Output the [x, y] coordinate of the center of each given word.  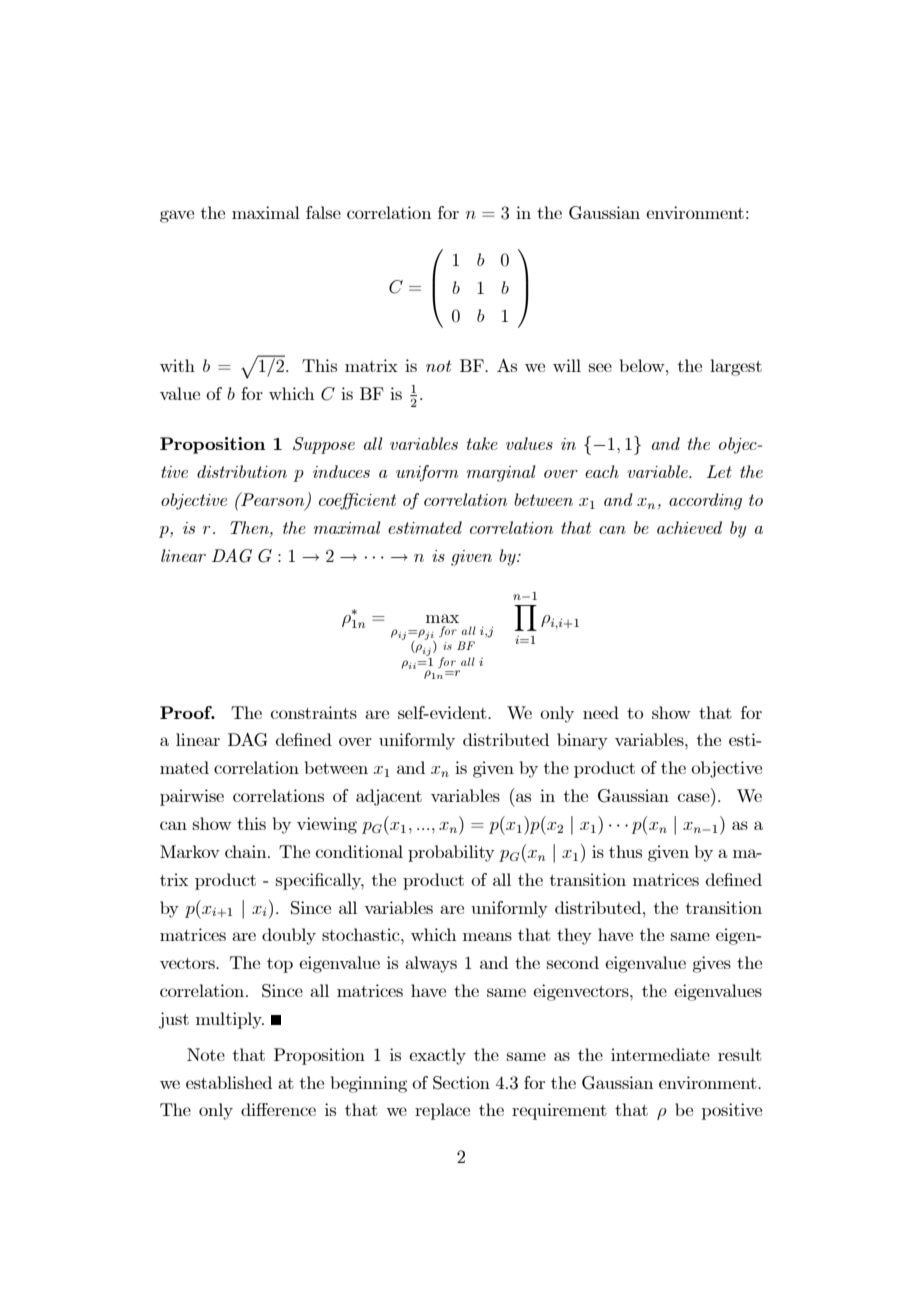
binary [582, 741]
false [323, 212]
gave [177, 216]
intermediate [660, 1054]
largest [736, 367]
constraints [314, 712]
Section [461, 1083]
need [601, 712]
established [229, 1082]
